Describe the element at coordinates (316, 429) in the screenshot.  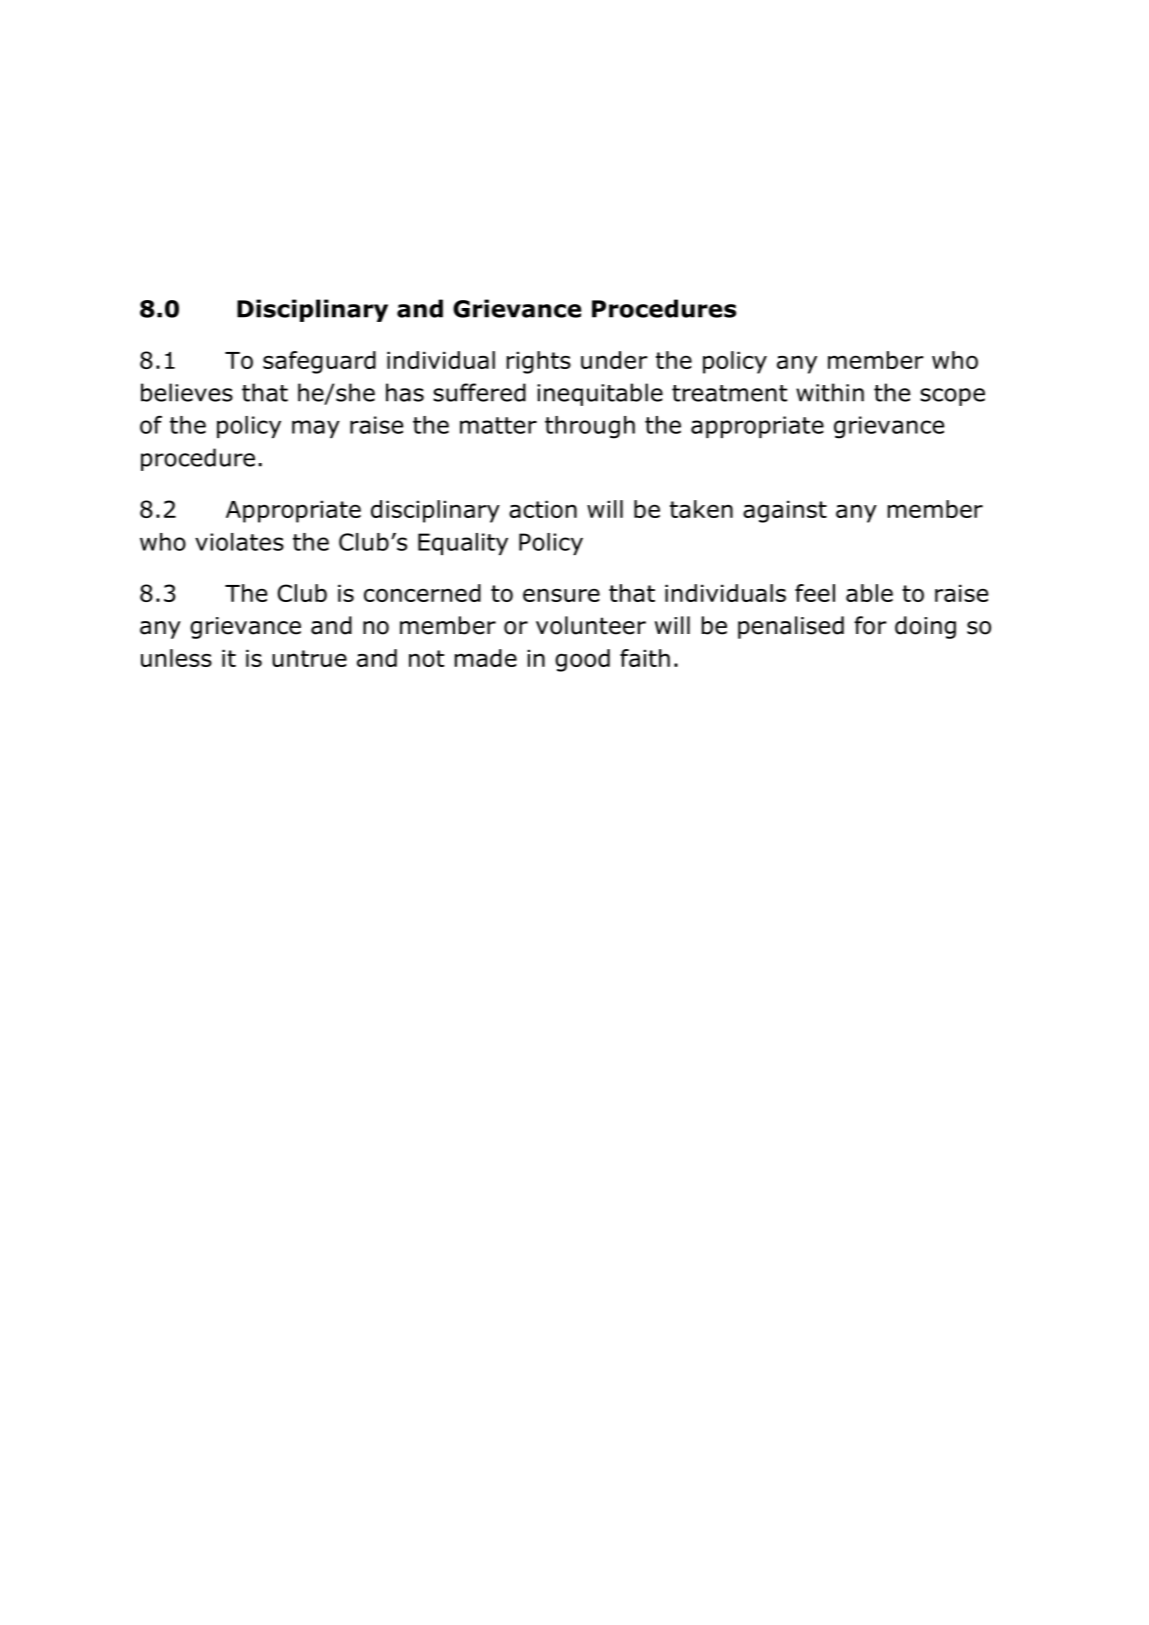
I see `may` at that location.
